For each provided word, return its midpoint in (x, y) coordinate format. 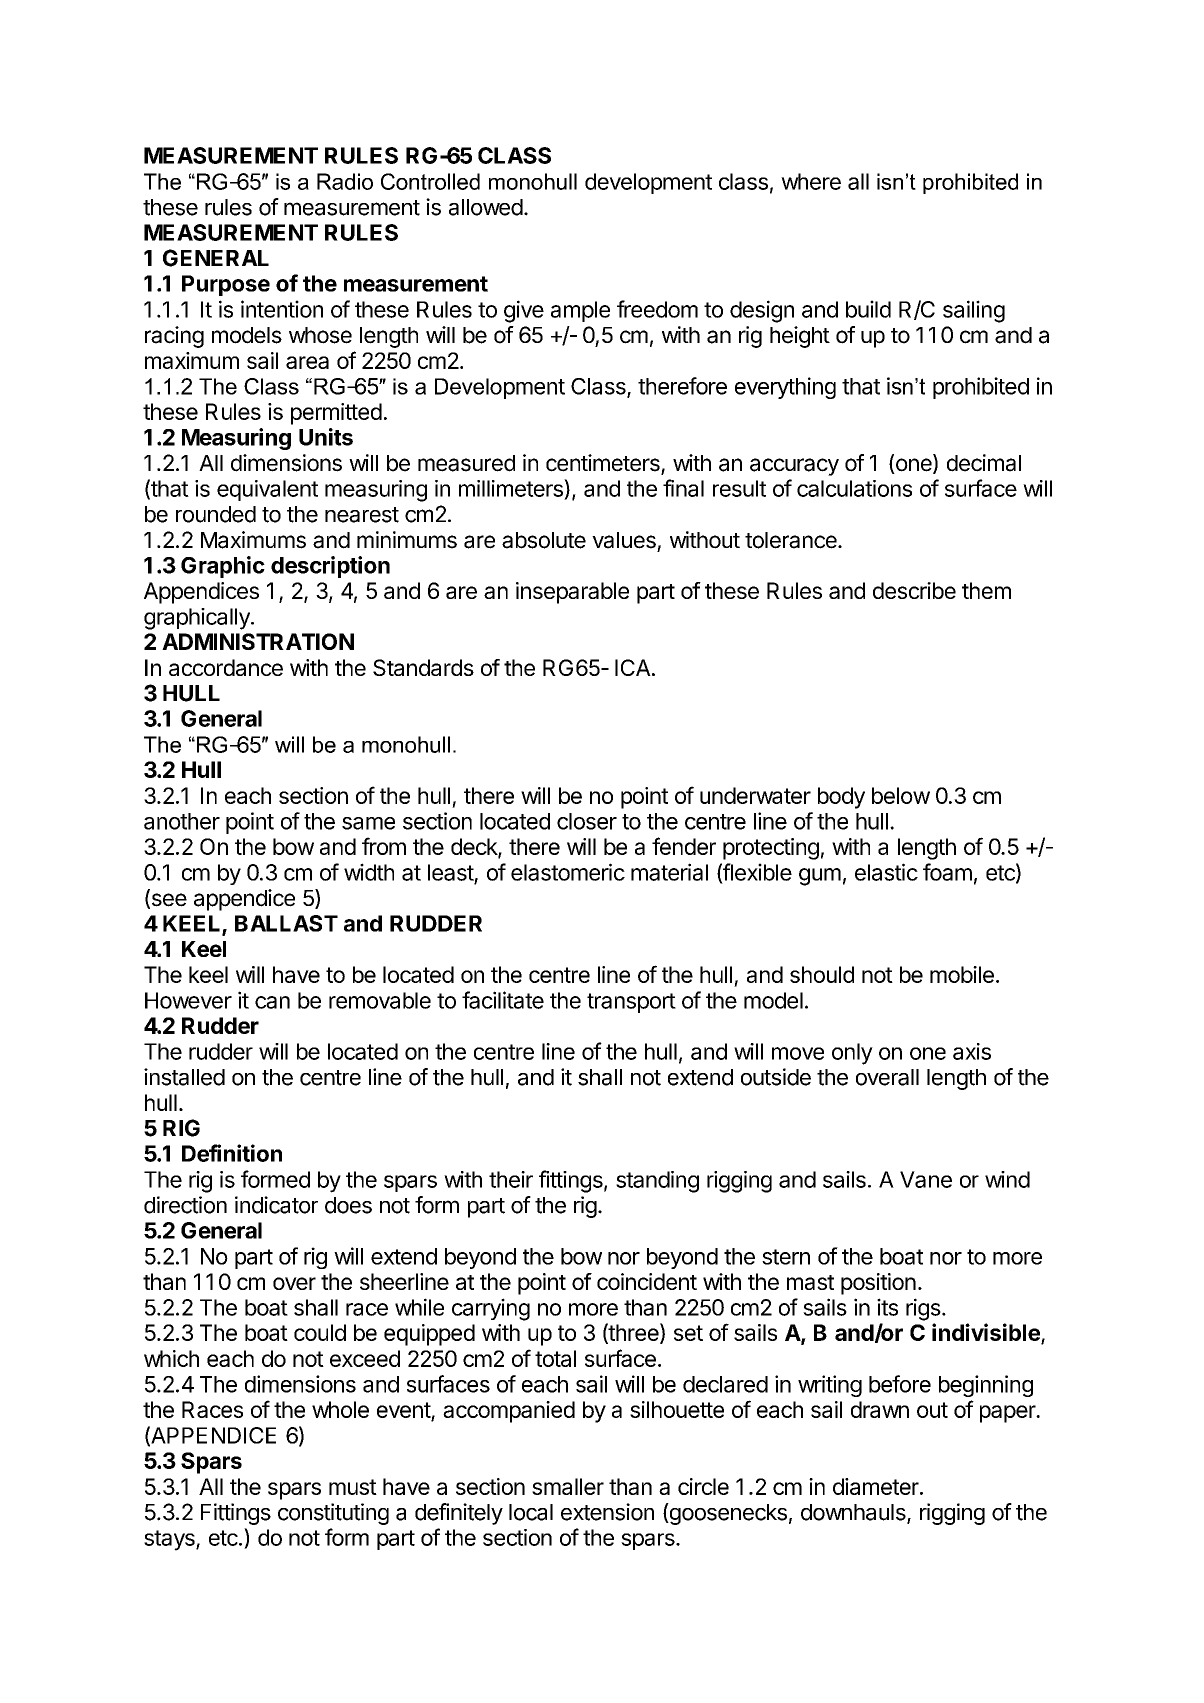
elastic (886, 872)
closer (587, 821)
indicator (276, 1205)
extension (607, 1512)
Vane (926, 1179)
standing (657, 1182)
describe (914, 590)
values (624, 540)
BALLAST (286, 923)
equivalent (267, 490)
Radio (345, 181)
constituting (333, 1514)
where (811, 181)
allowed (486, 207)
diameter (877, 1486)
